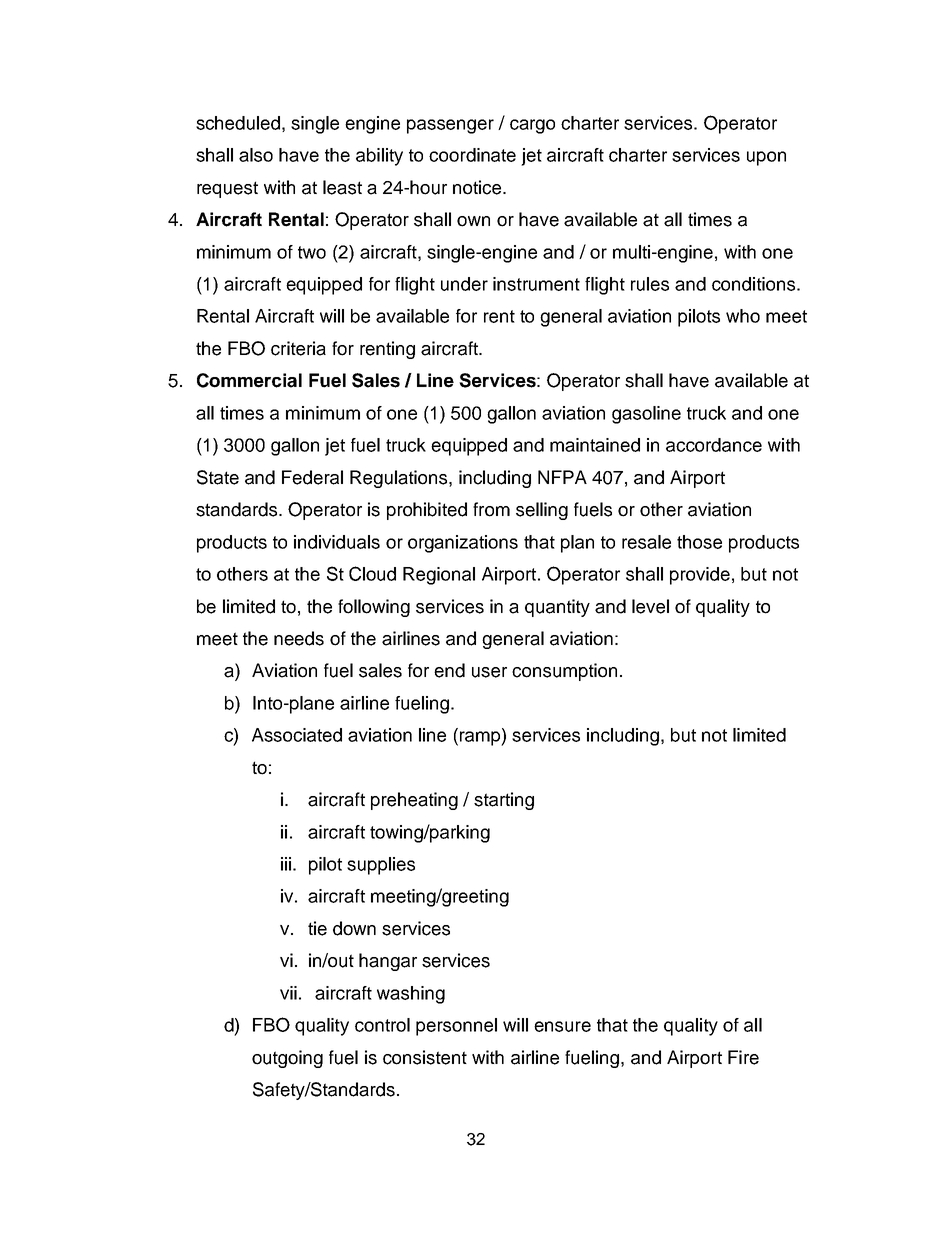  I want to click on provide, so click(700, 576).
